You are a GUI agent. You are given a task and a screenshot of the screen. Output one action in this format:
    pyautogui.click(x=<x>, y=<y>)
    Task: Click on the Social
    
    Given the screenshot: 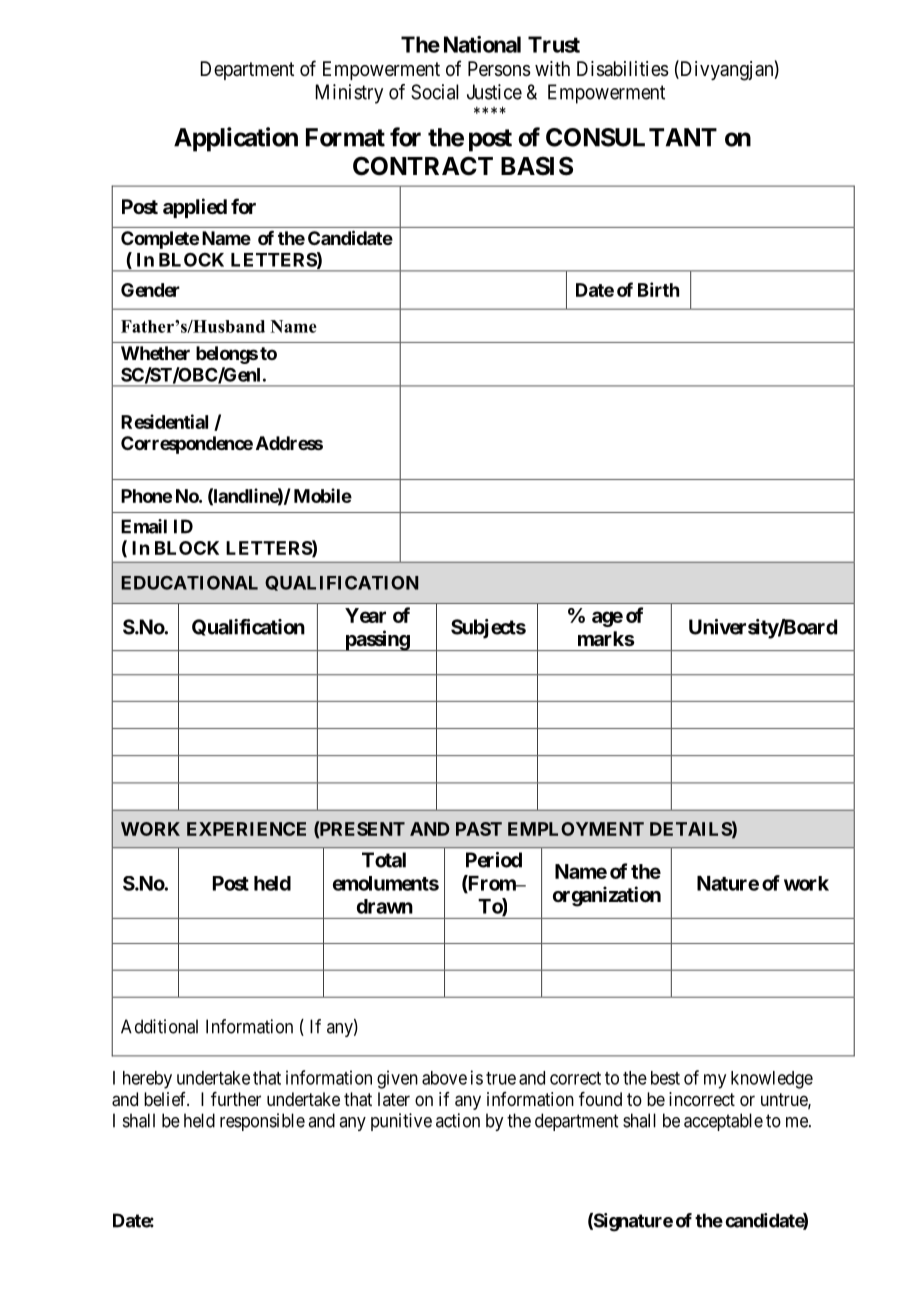 What is the action you would take?
    pyautogui.click(x=435, y=92)
